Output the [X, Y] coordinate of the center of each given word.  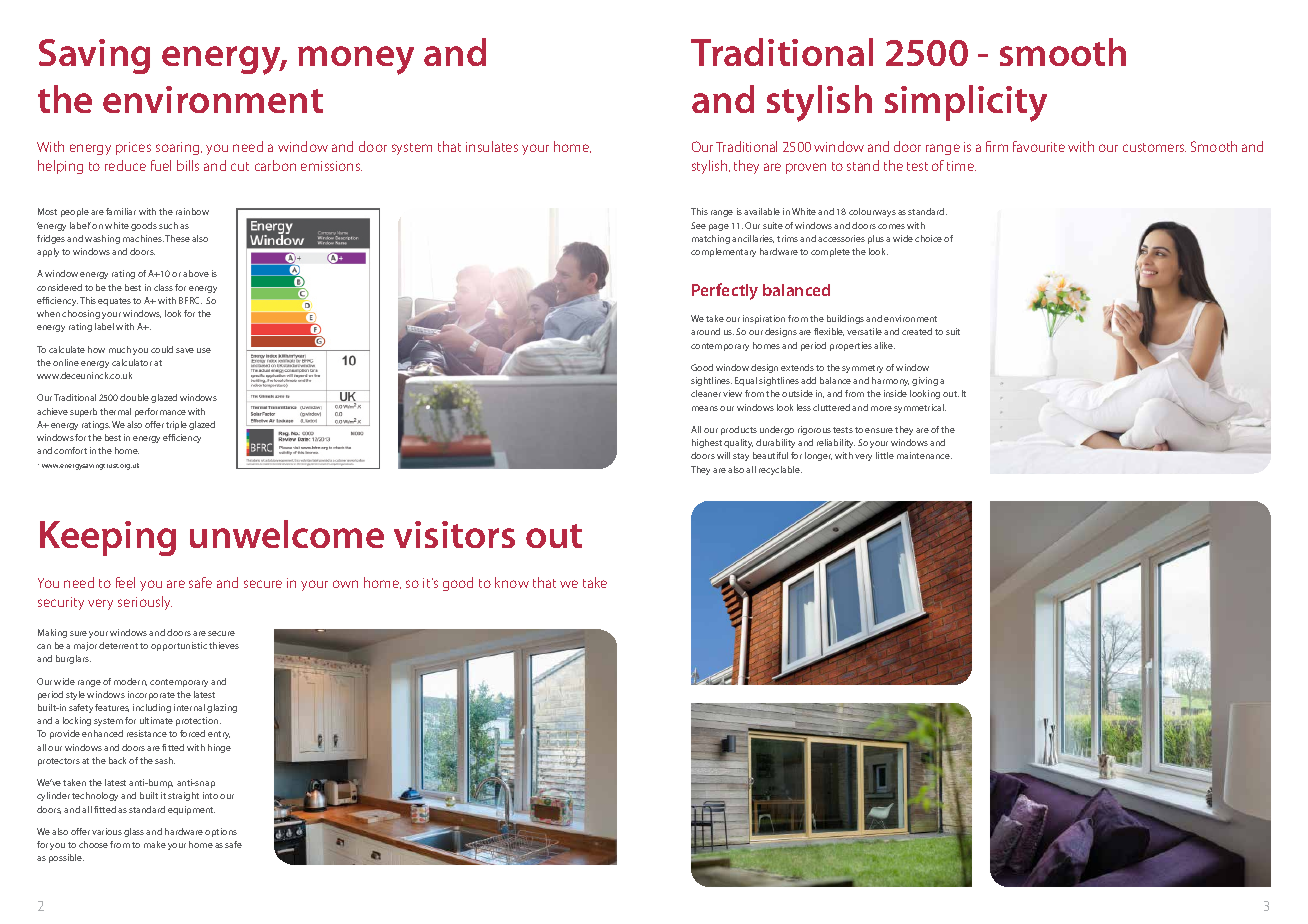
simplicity [966, 103]
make [155, 844]
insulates [492, 146]
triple [176, 425]
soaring [179, 148]
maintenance [924, 455]
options [221, 832]
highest [707, 443]
